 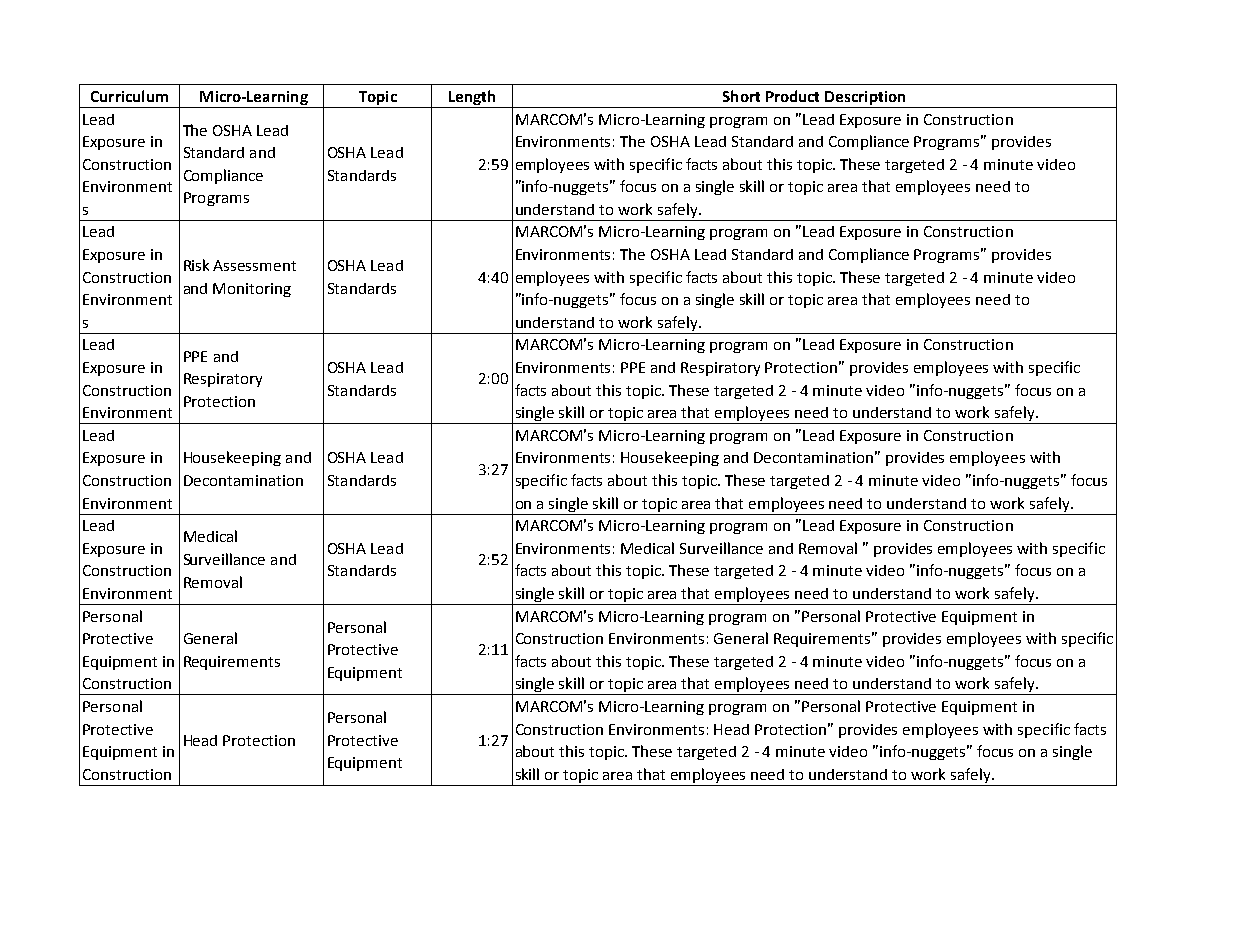 I want to click on Short, so click(x=741, y=96).
